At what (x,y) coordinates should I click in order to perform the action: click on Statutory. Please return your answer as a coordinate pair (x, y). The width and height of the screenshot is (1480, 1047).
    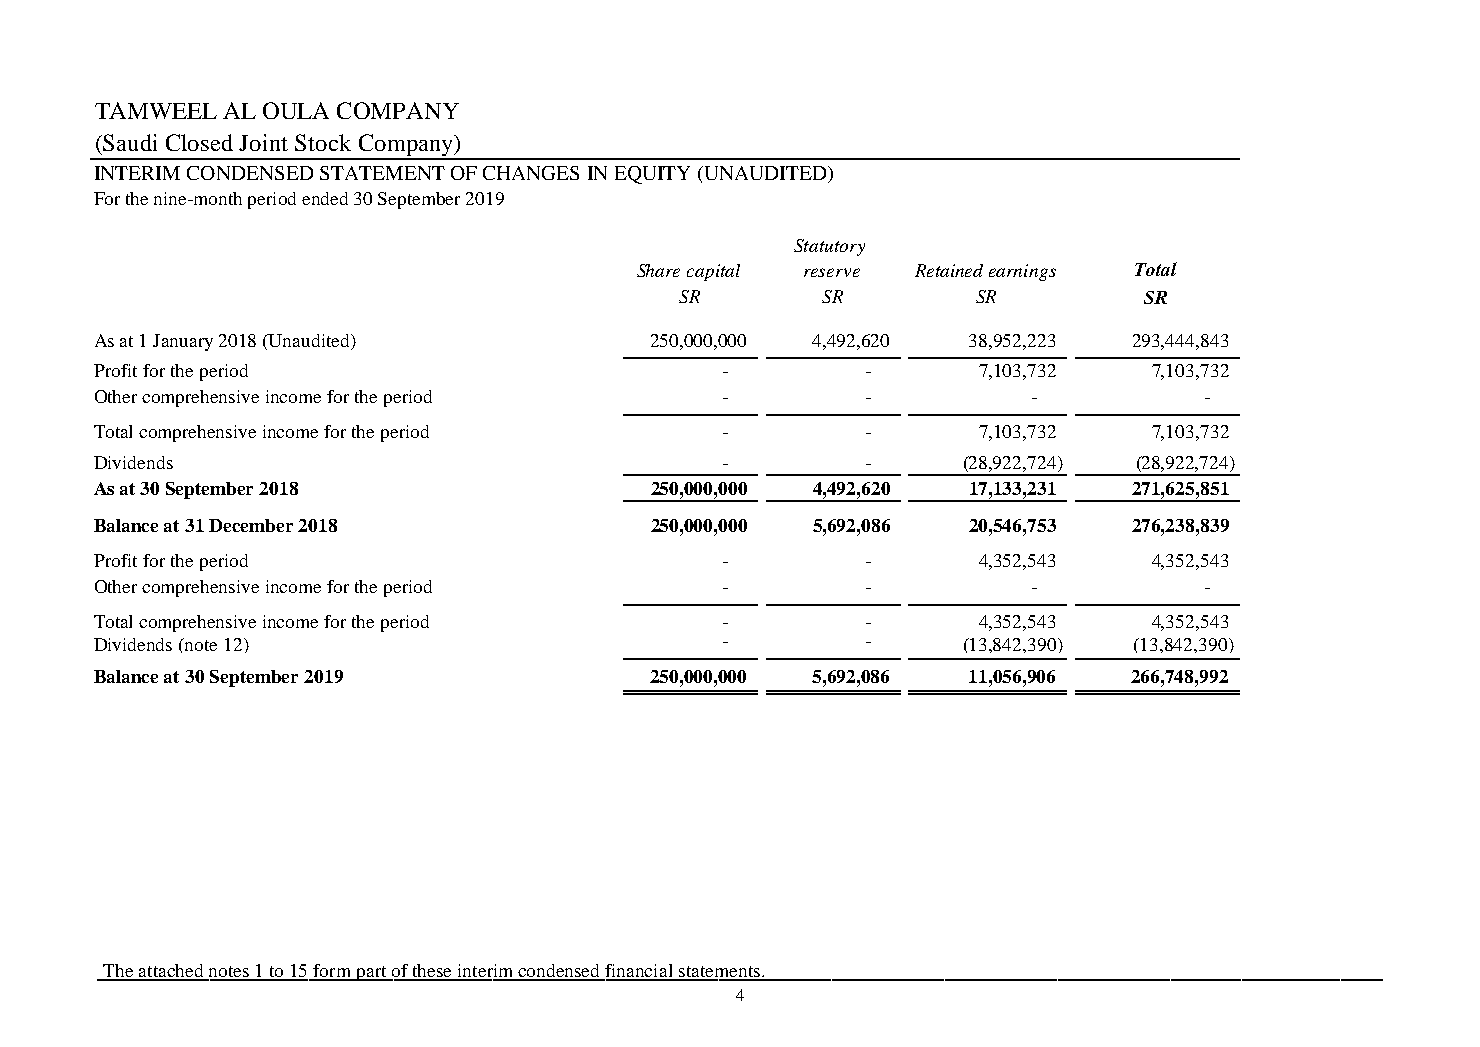
    Looking at the image, I should click on (829, 247).
